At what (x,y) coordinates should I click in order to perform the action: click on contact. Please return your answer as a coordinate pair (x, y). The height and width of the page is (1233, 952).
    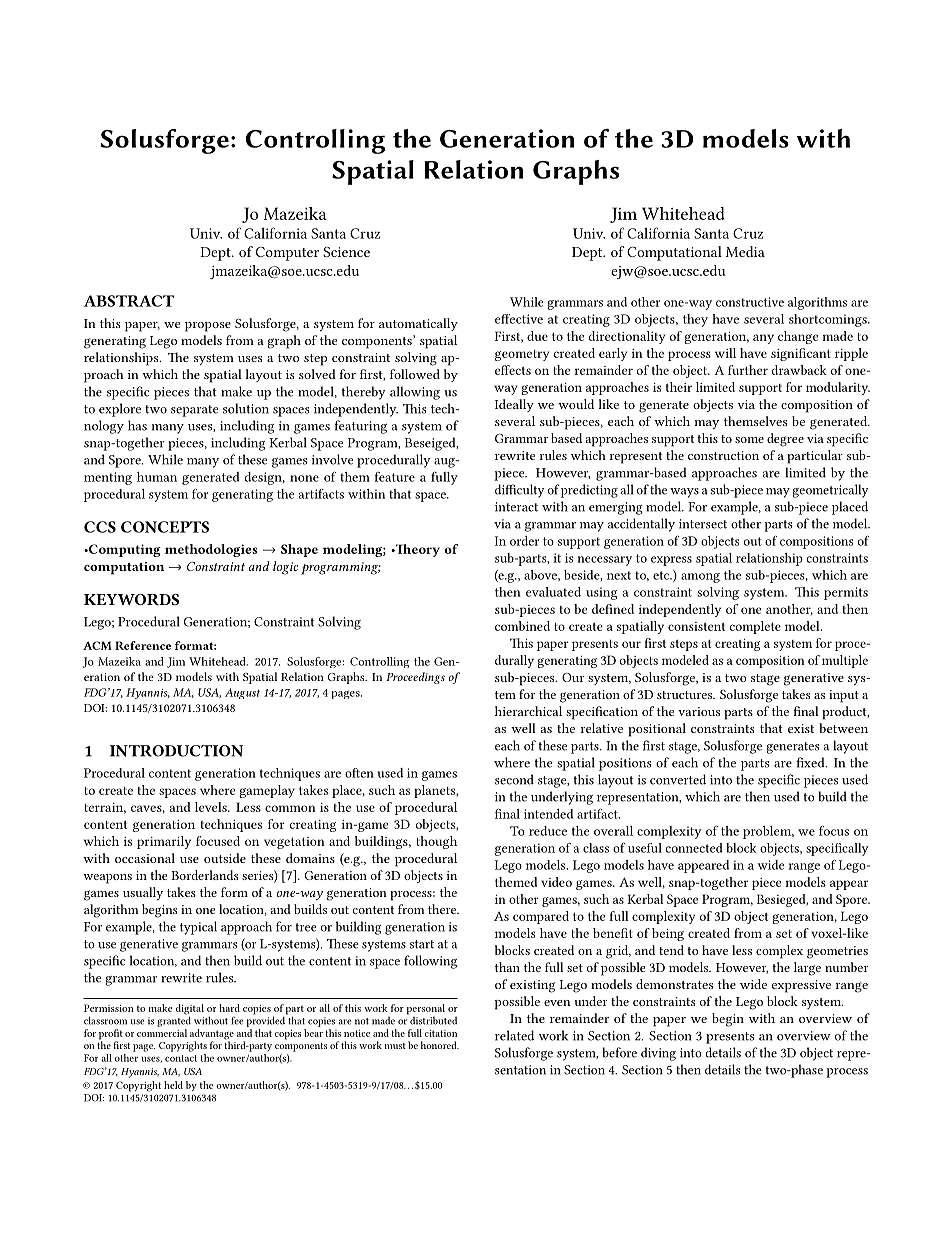
    Looking at the image, I should click on (181, 1058).
